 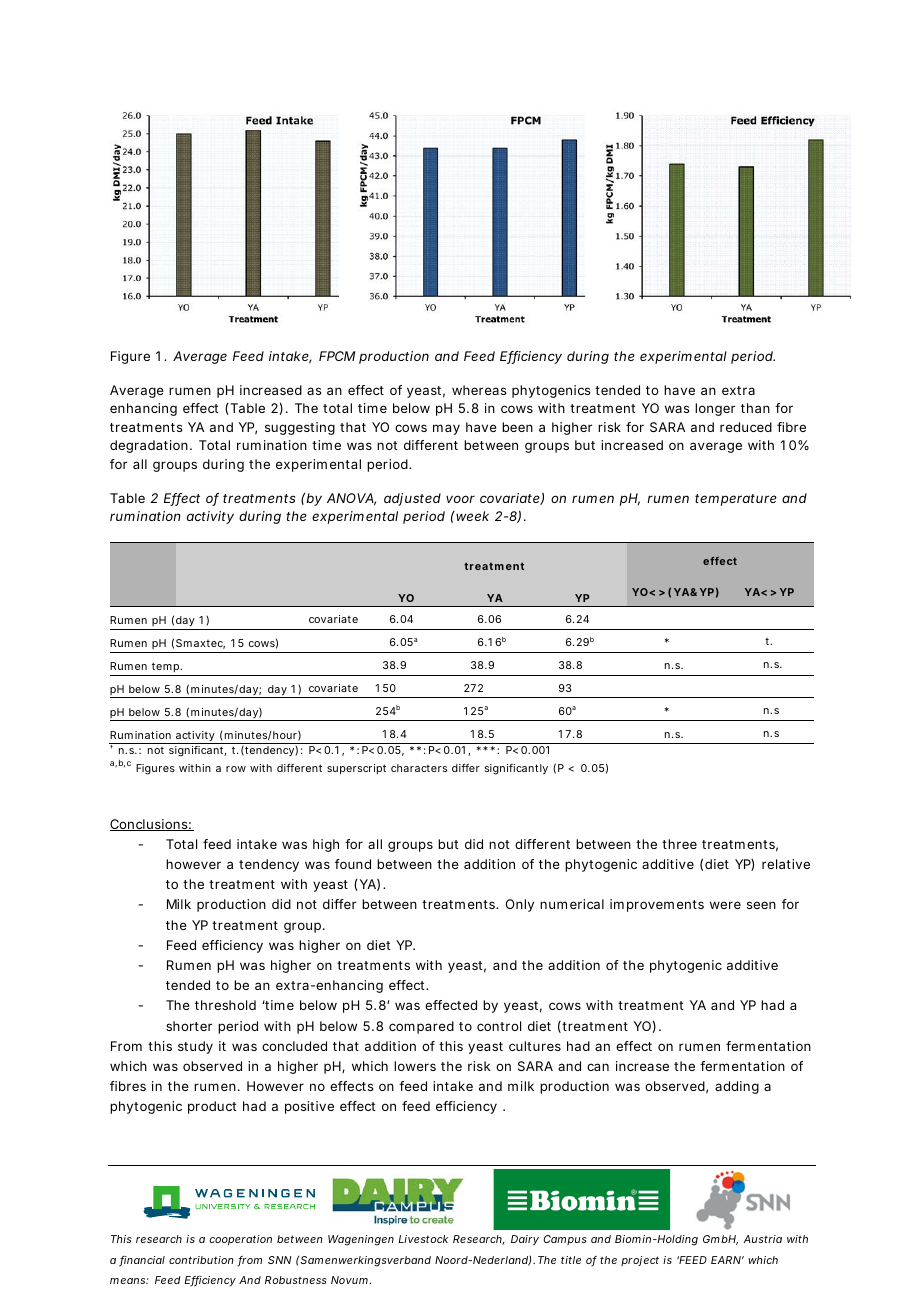 What do you see at coordinates (715, 409) in the screenshot?
I see `longer` at bounding box center [715, 409].
